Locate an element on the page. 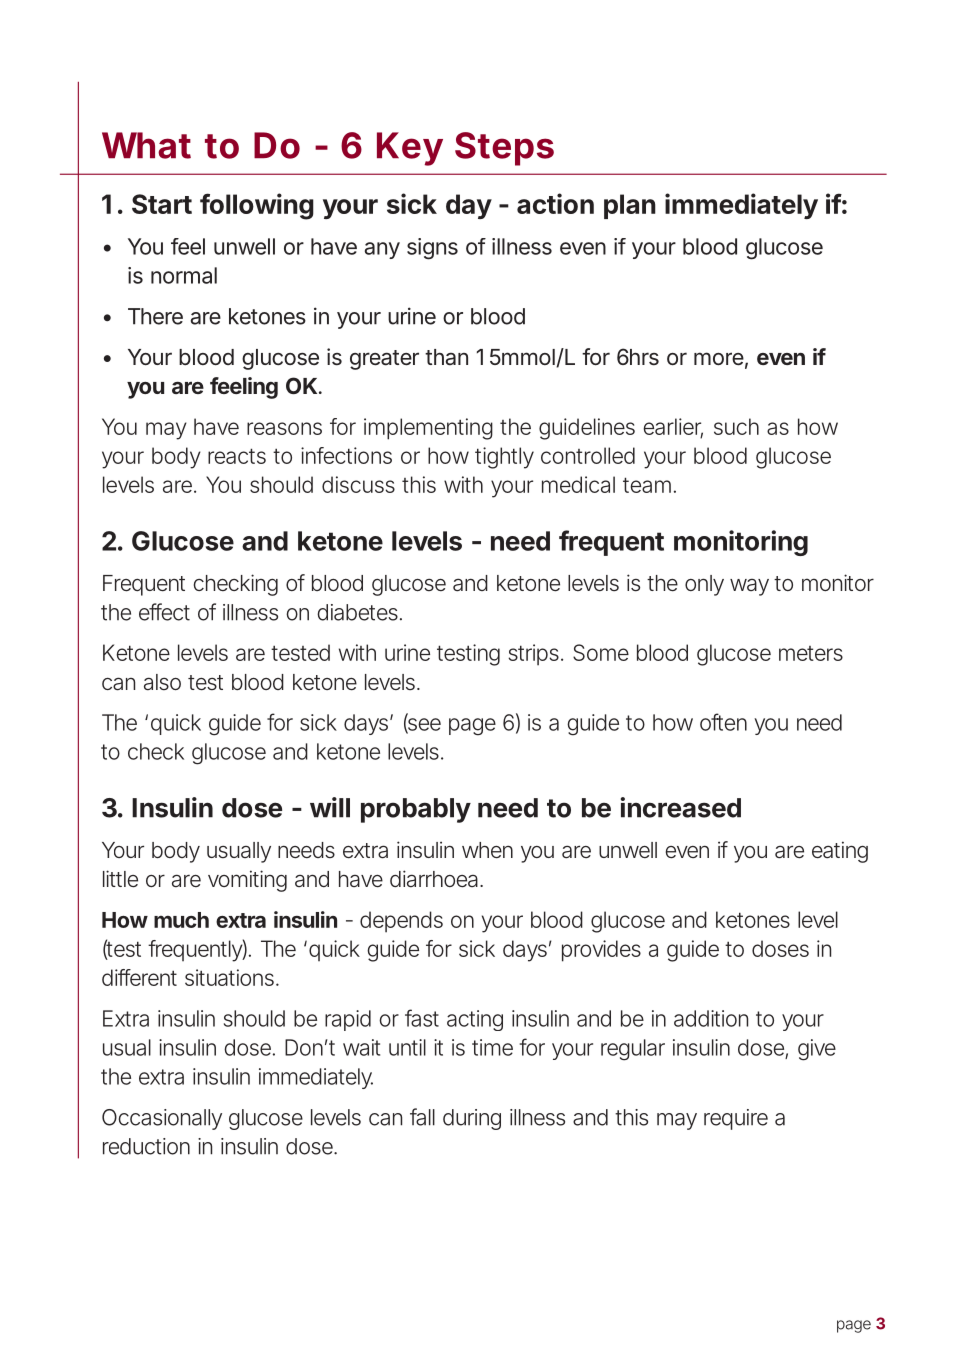  Start is located at coordinates (162, 204).
